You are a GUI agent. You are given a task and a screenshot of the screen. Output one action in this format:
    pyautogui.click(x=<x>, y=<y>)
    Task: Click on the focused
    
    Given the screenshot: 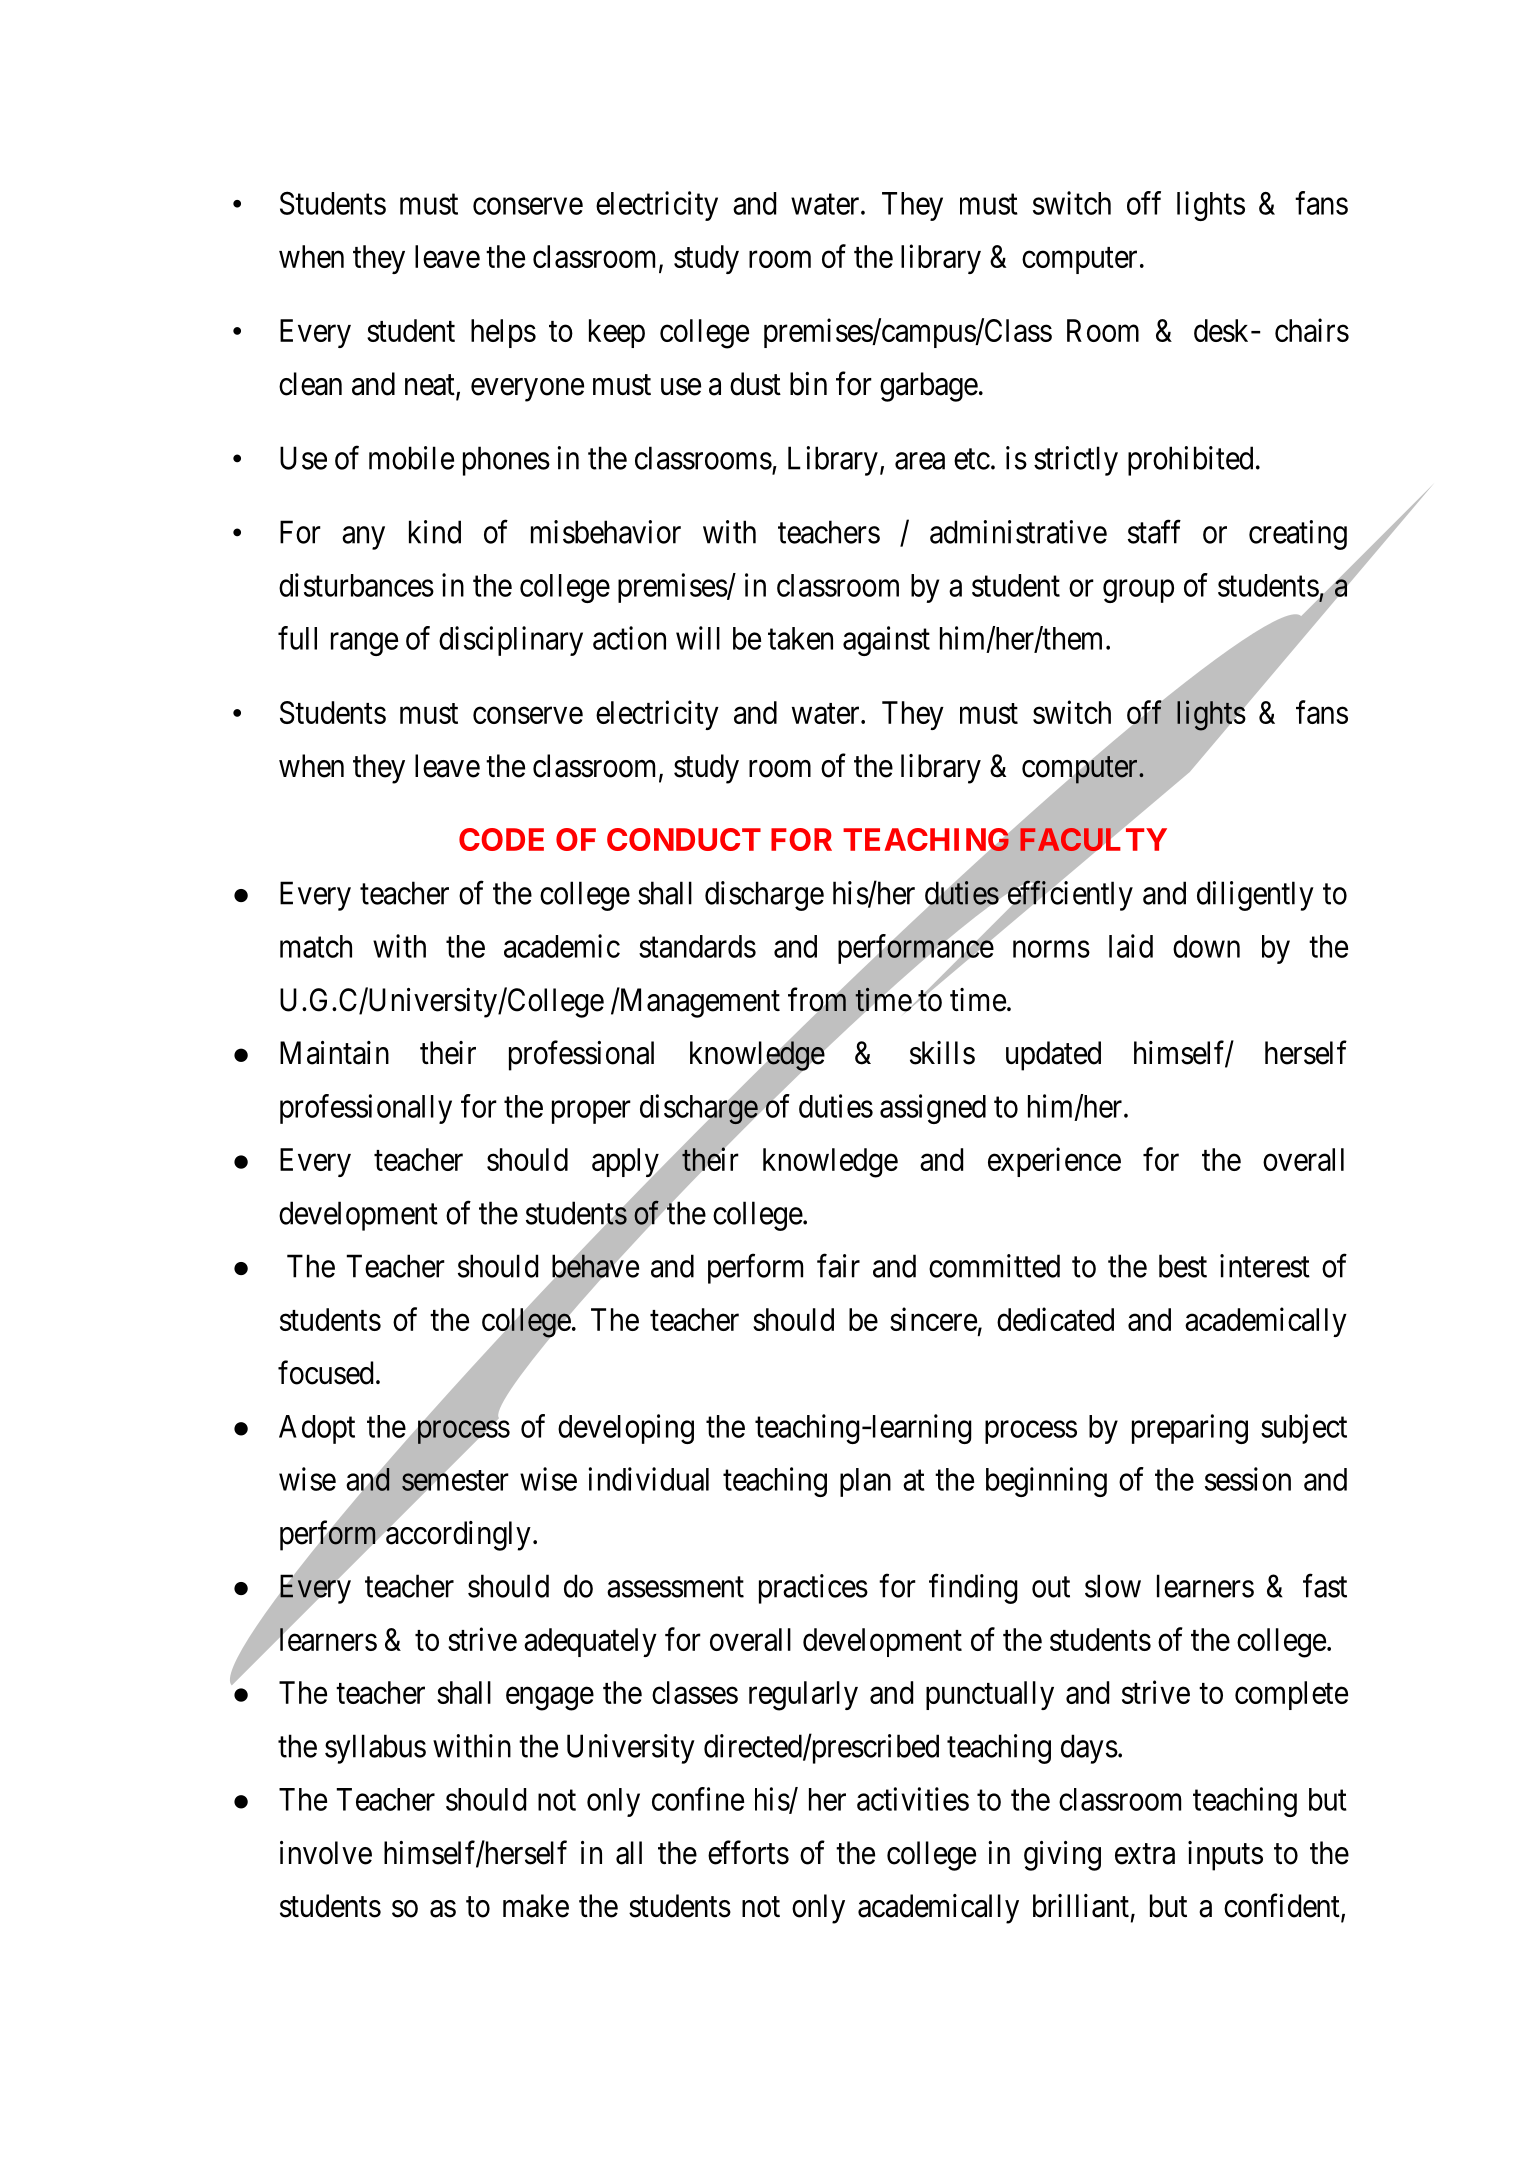 What is the action you would take?
    pyautogui.click(x=325, y=1372)
